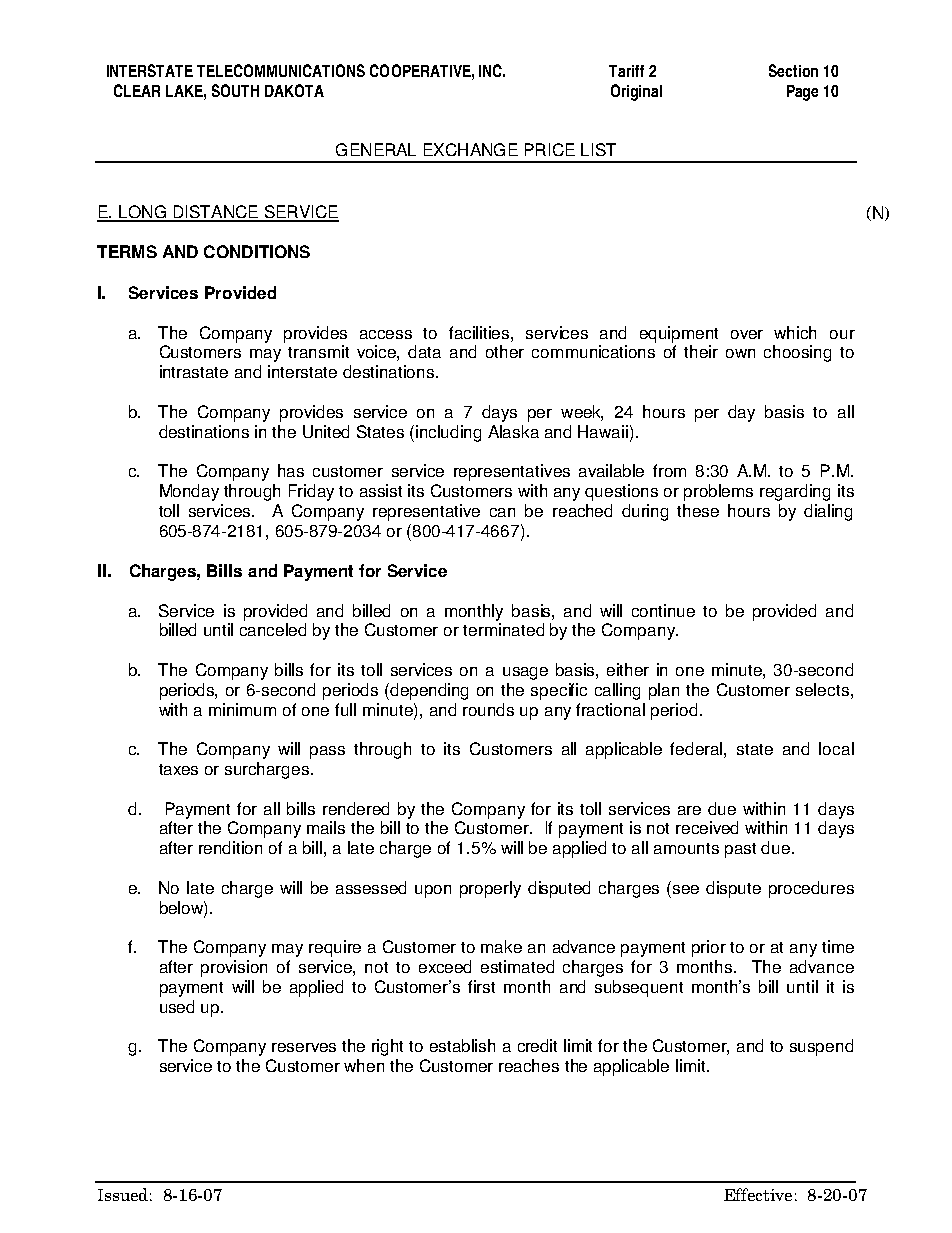  What do you see at coordinates (235, 90) in the image?
I see `SOUTH` at bounding box center [235, 90].
